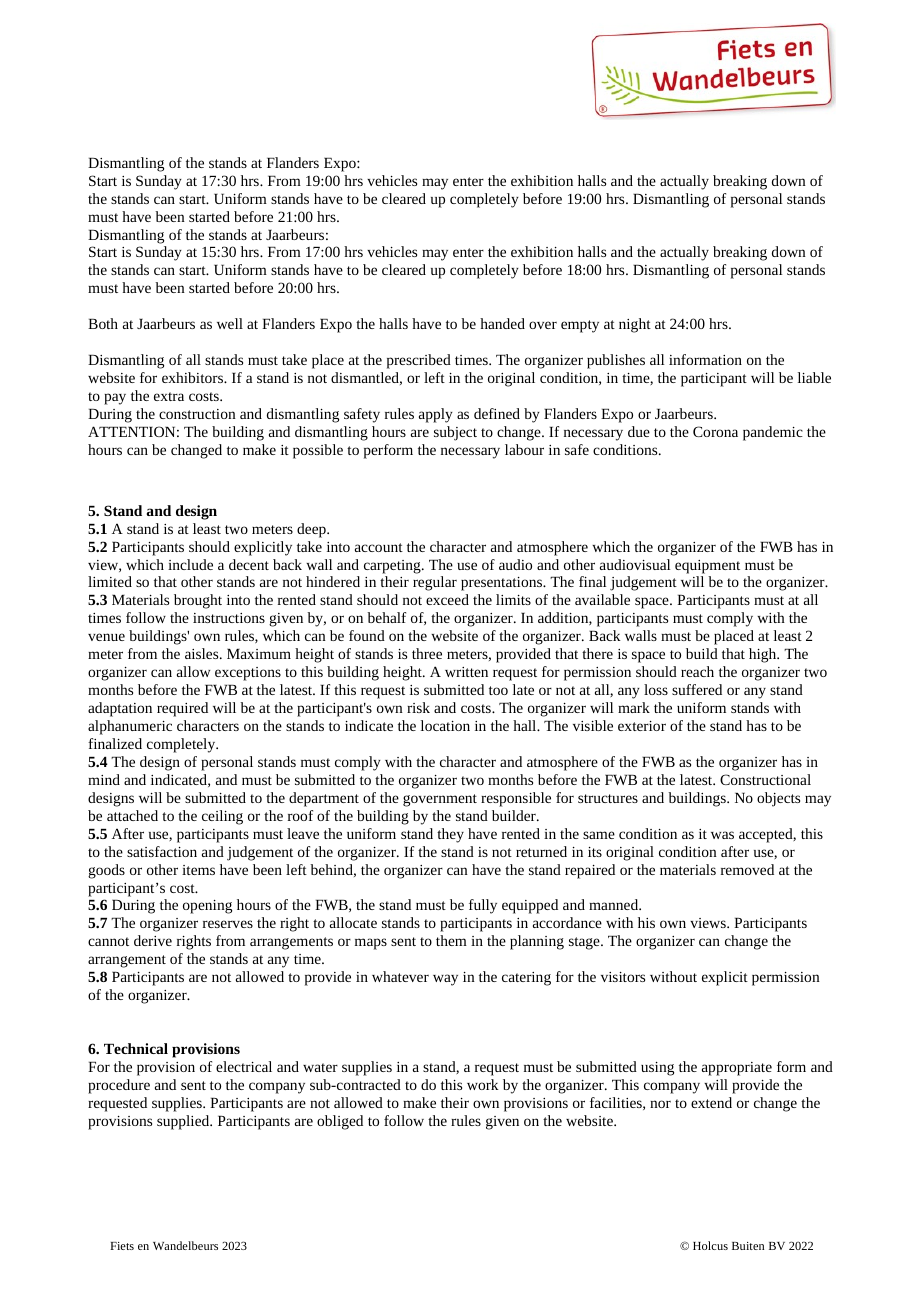 This screenshot has width=924, height=1308. What do you see at coordinates (814, 377) in the screenshot?
I see `liable` at bounding box center [814, 377].
